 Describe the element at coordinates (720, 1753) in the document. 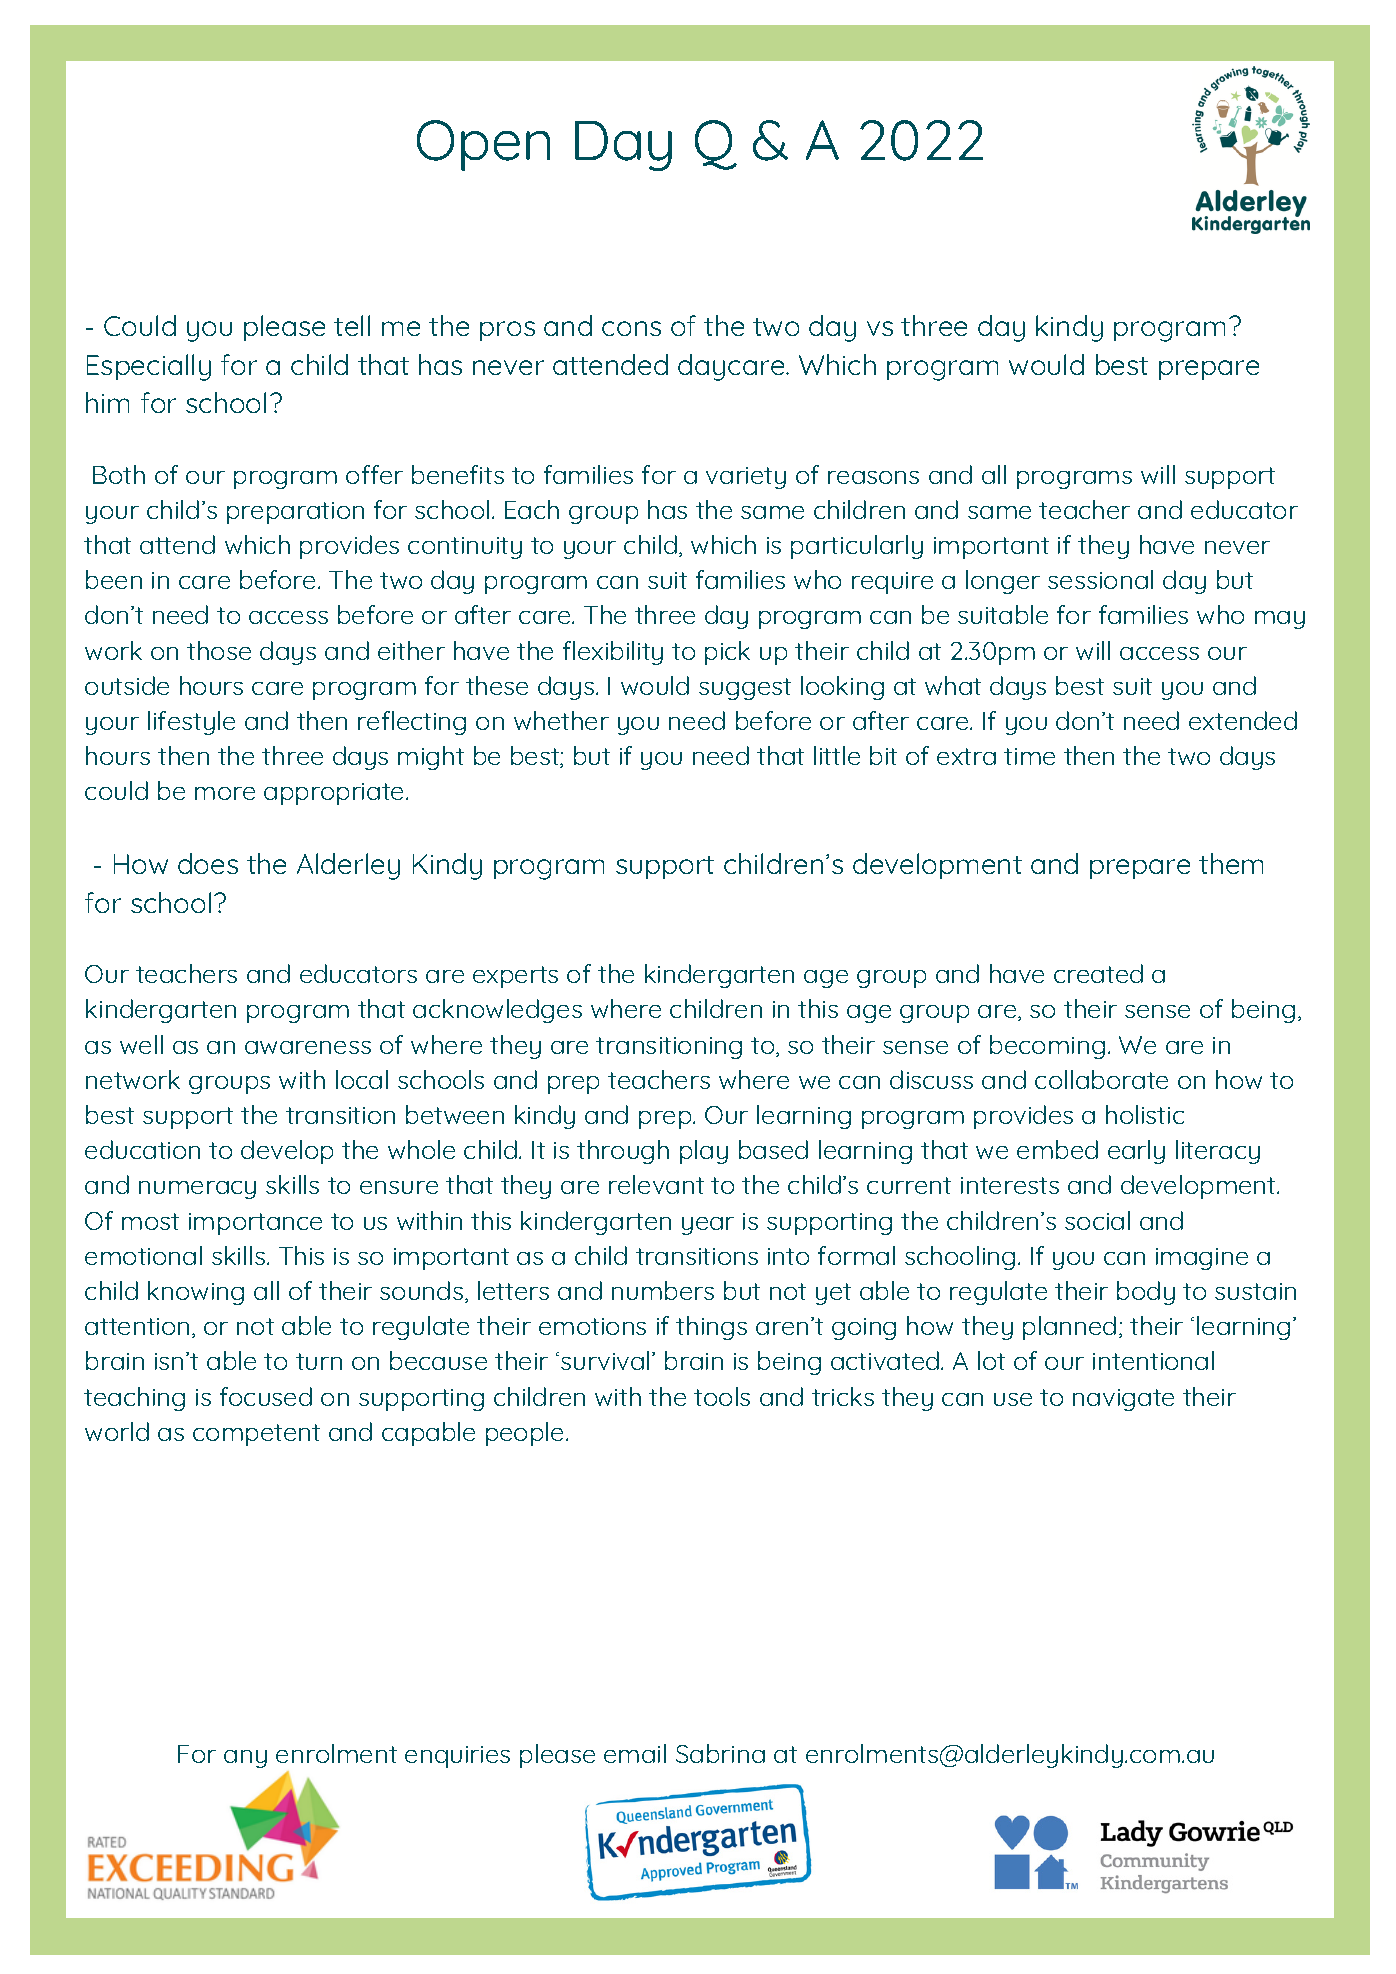

I see `Sabrina` at that location.
